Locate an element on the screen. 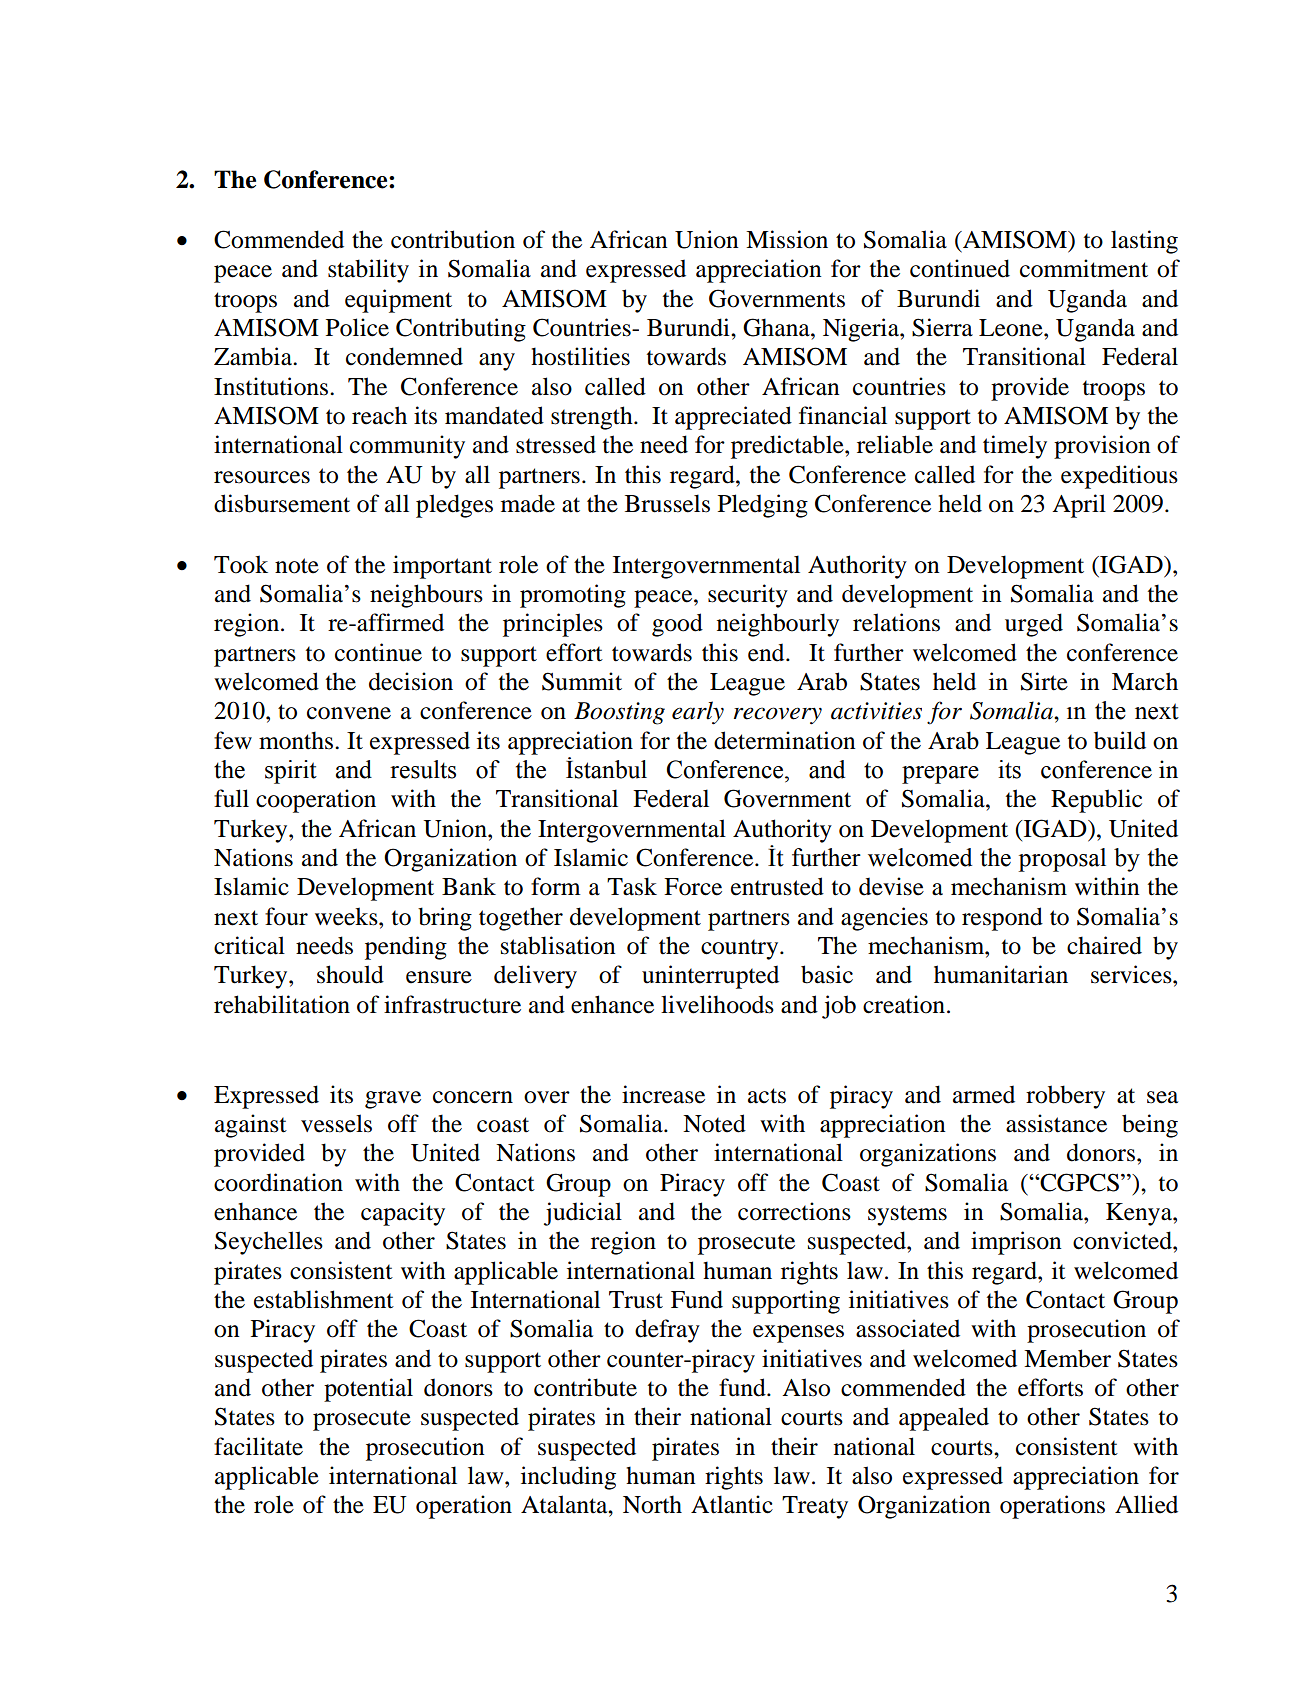 This screenshot has width=1301, height=1684. robbery is located at coordinates (1065, 1097).
